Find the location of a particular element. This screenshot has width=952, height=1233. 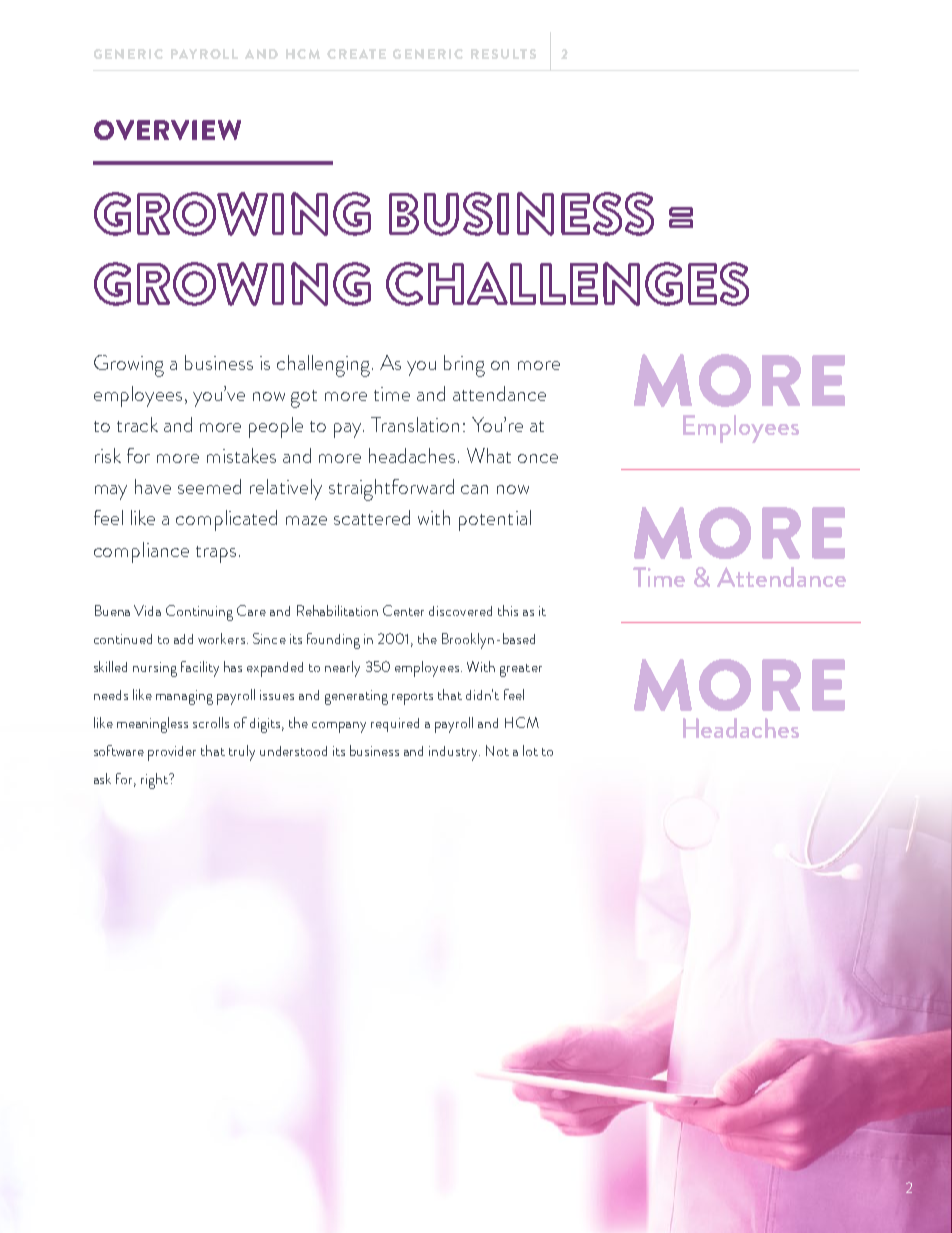

challenging is located at coordinates (325, 366).
